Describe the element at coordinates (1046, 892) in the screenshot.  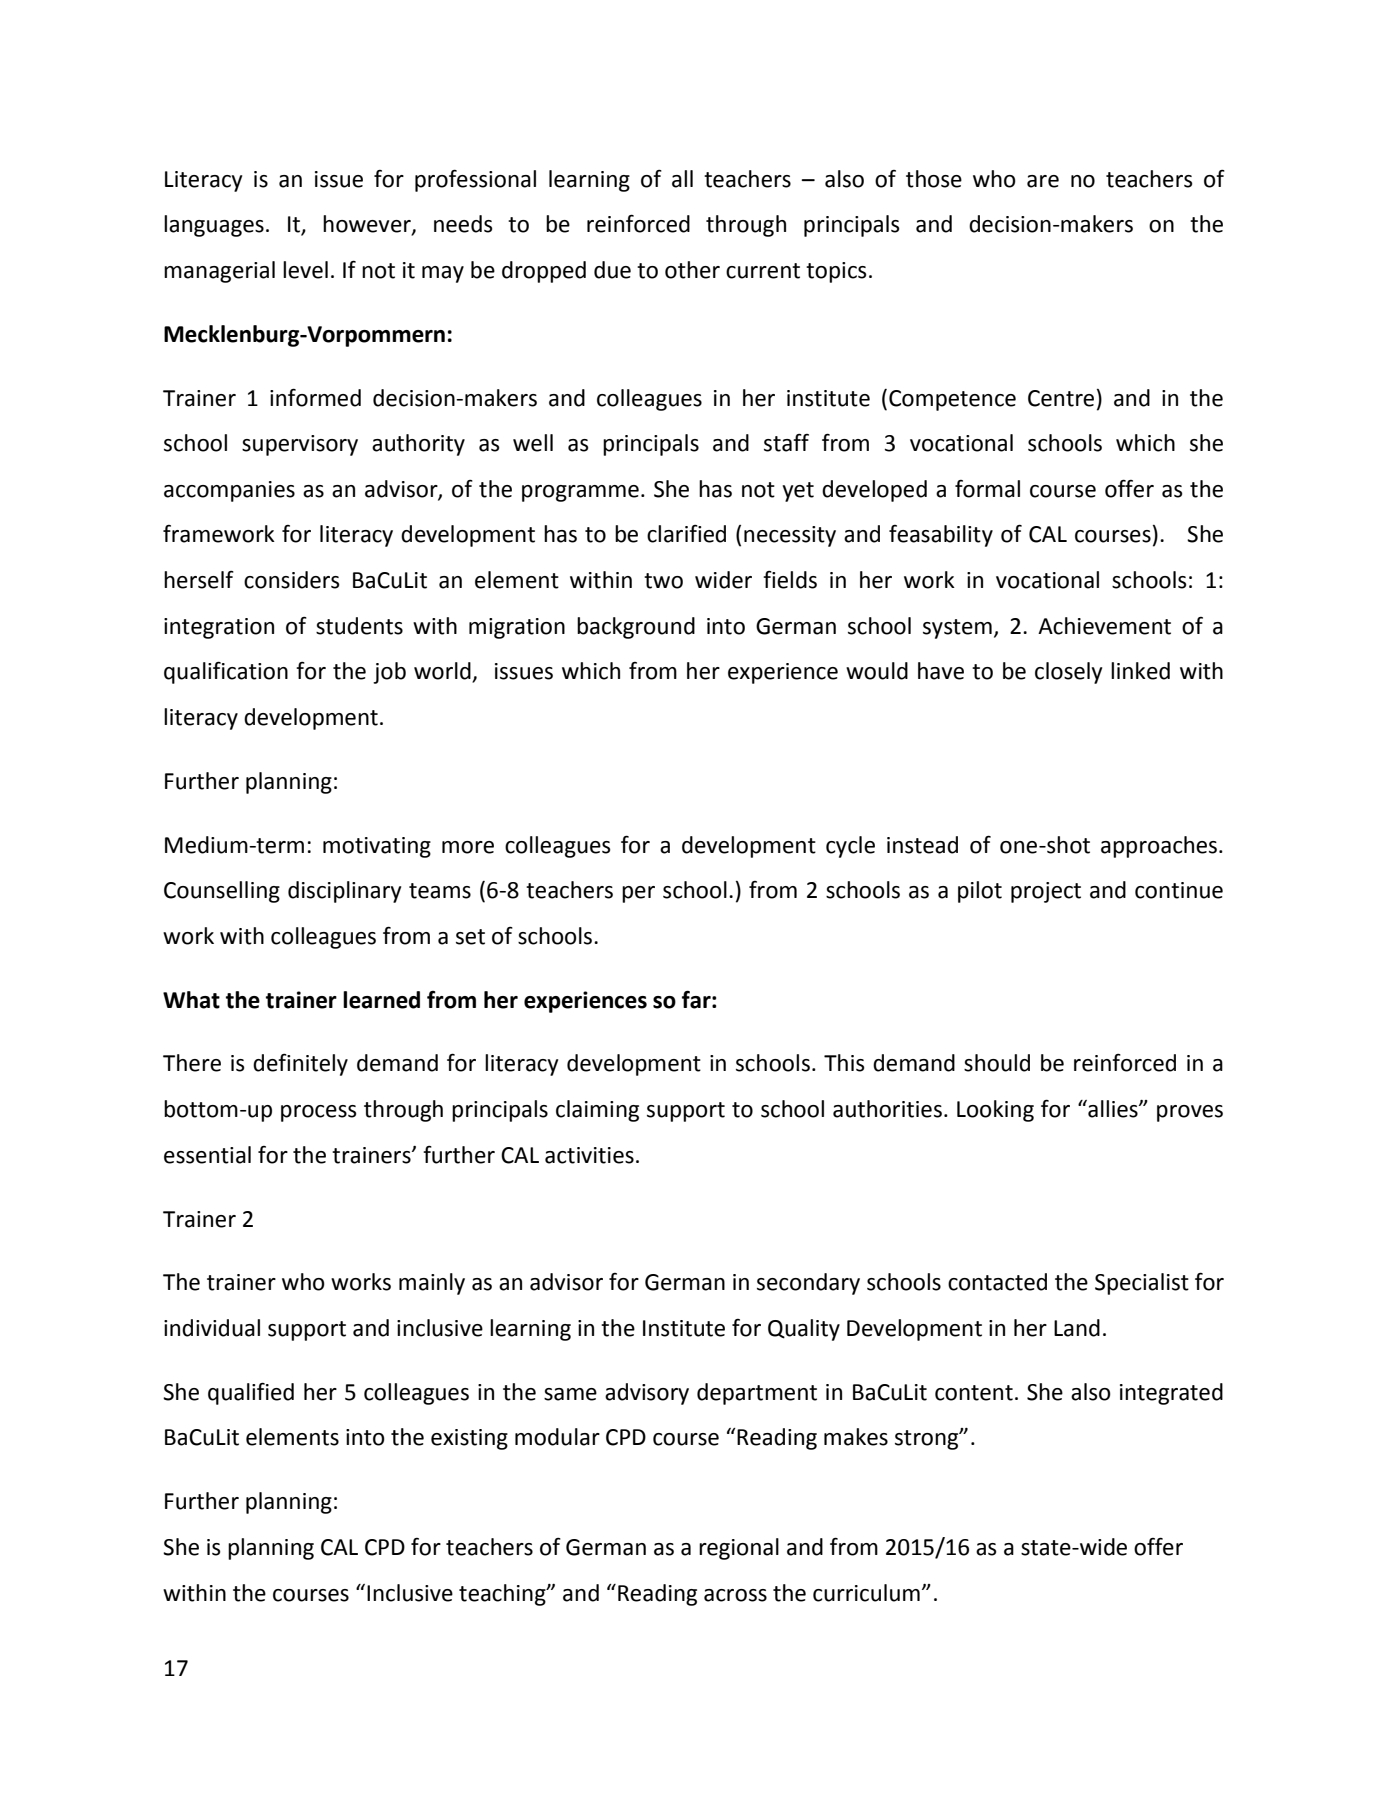
I see `project` at that location.
